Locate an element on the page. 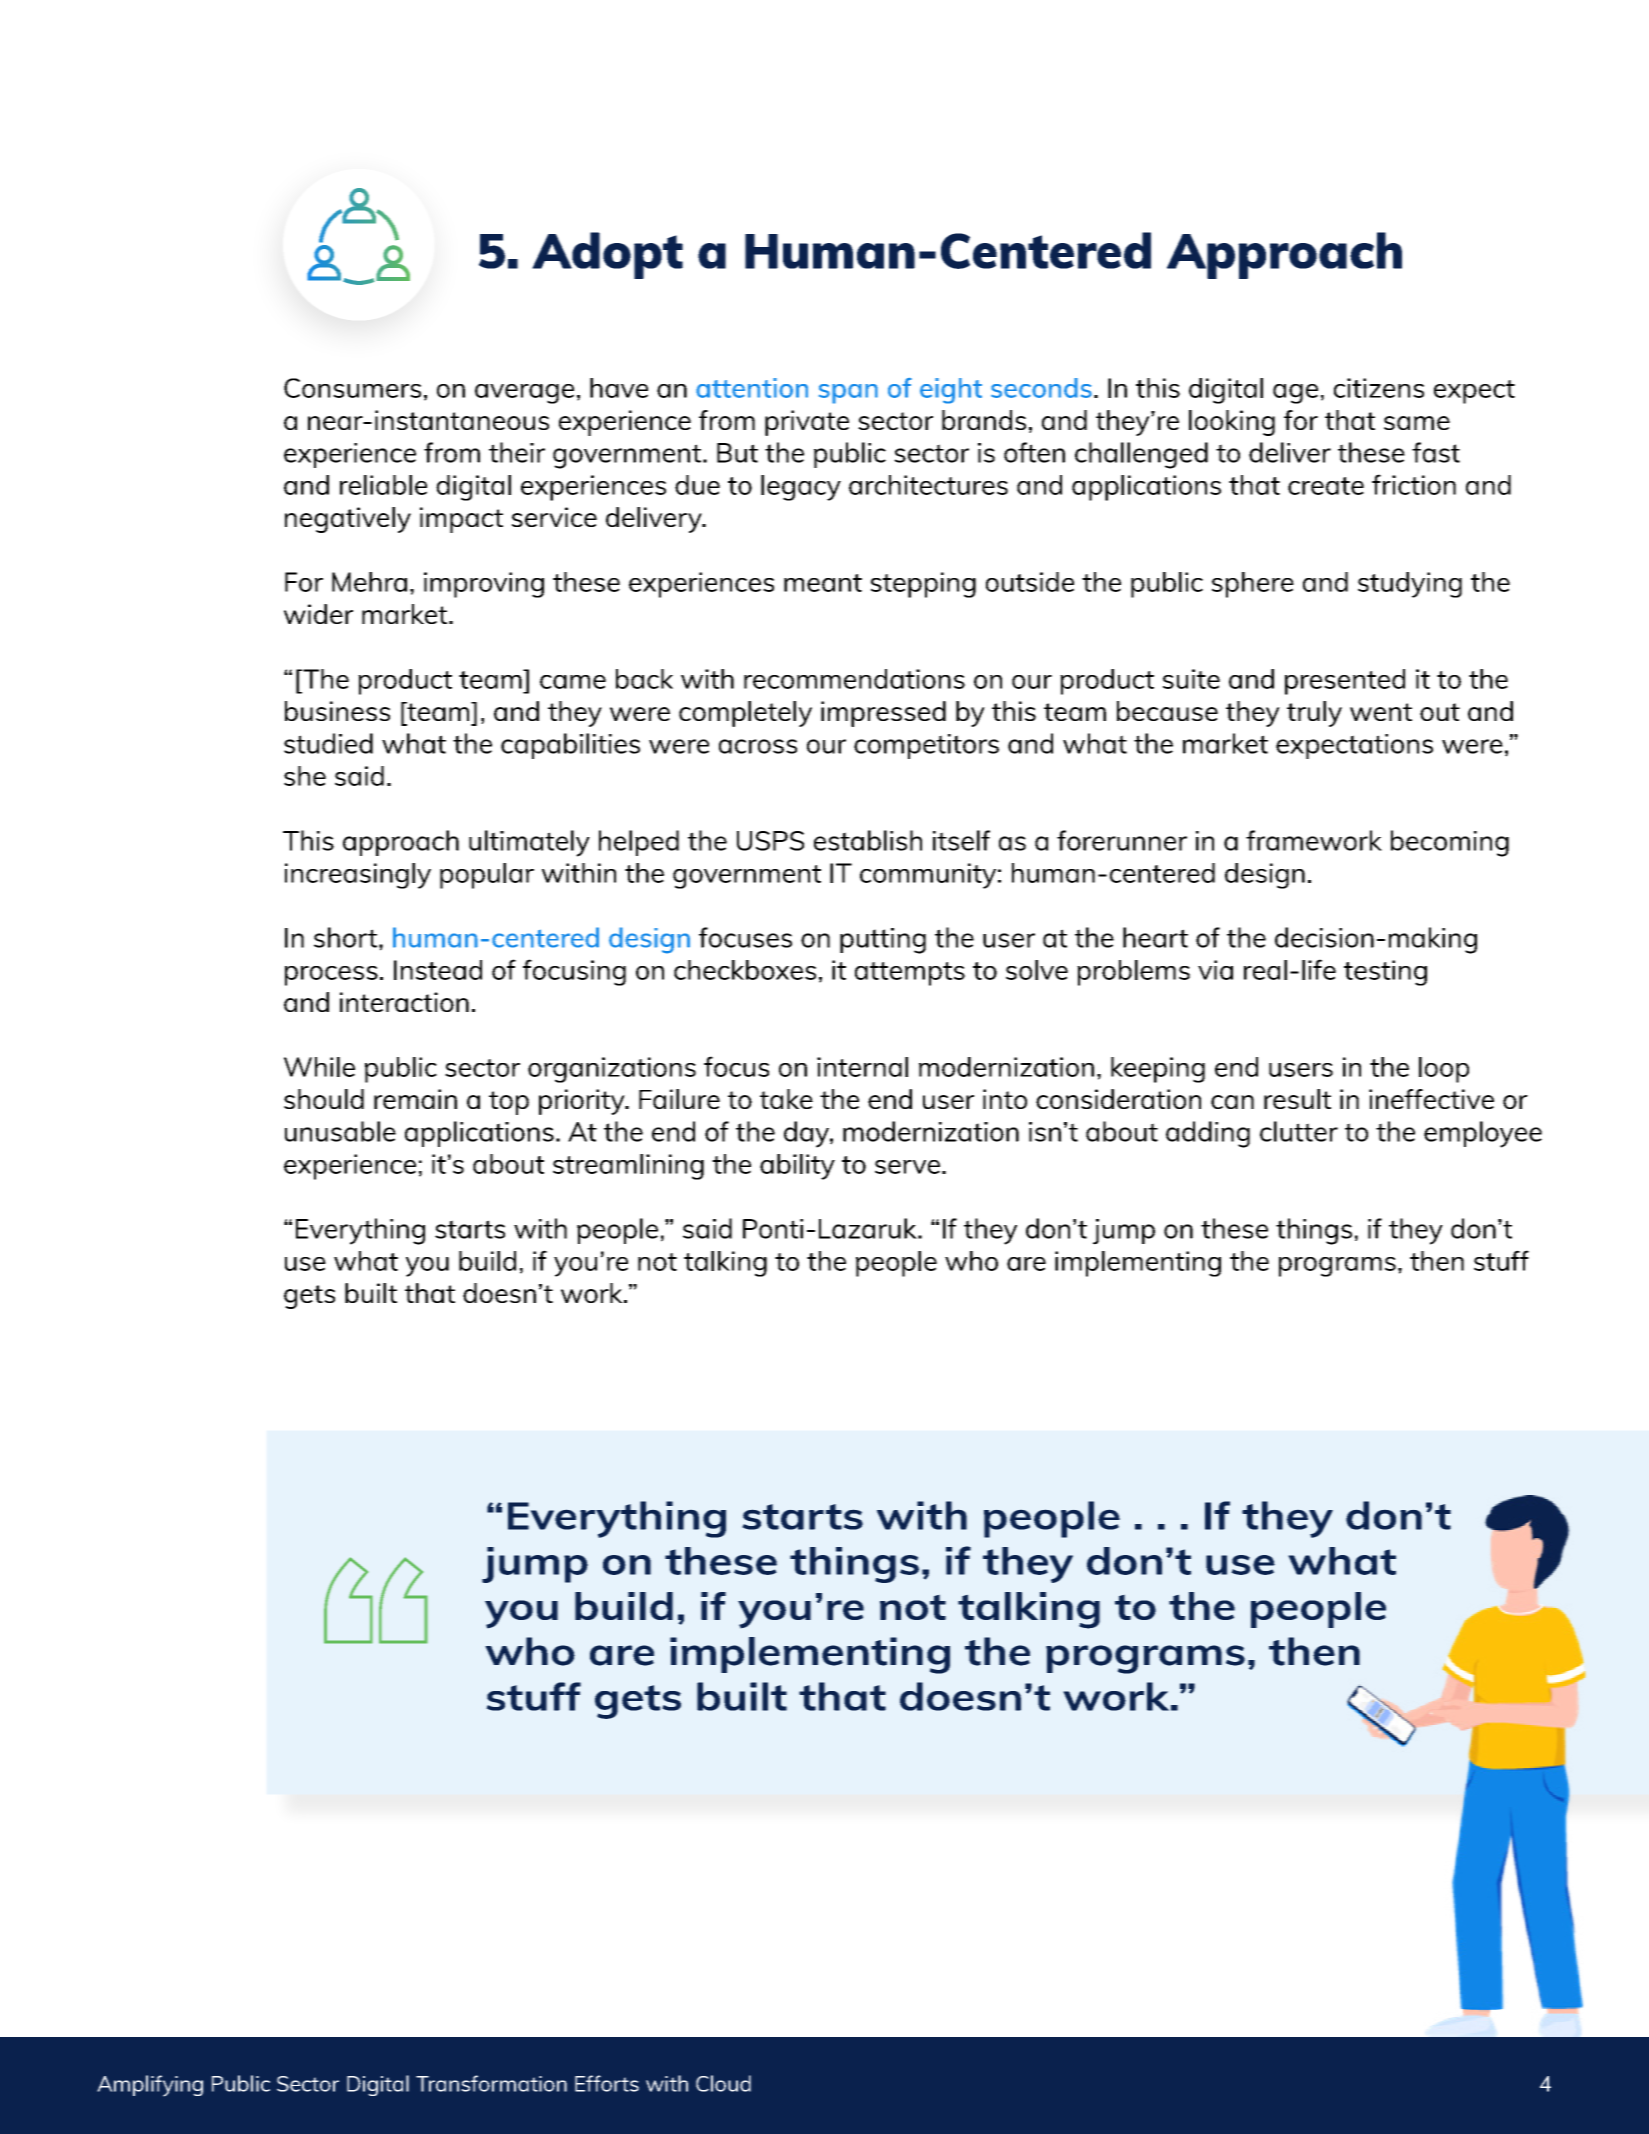 Image resolution: width=1649 pixels, height=2134 pixels. becoming is located at coordinates (1450, 843).
